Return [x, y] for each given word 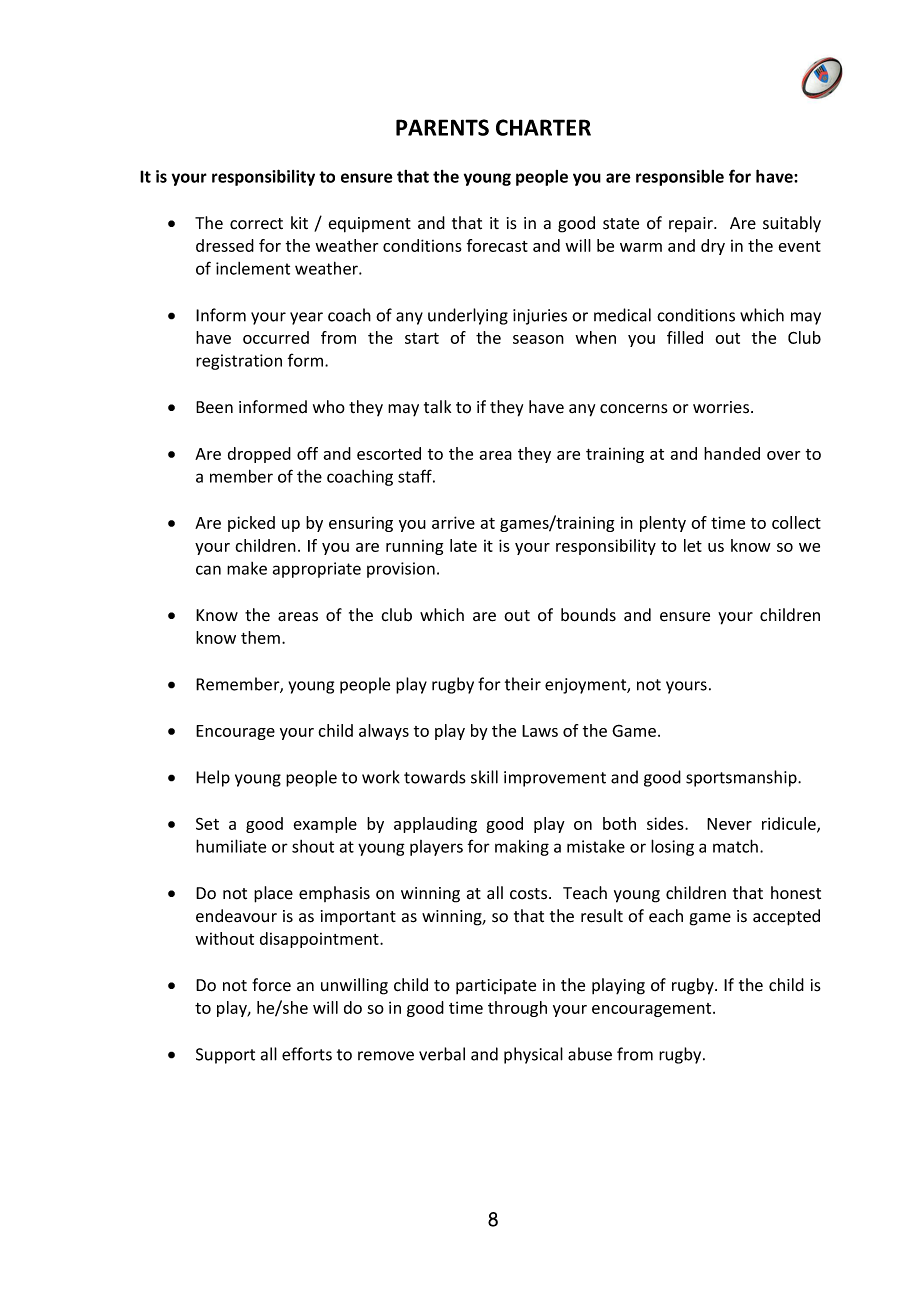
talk [437, 407]
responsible [680, 178]
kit [299, 222]
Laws [540, 731]
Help [213, 778]
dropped [259, 455]
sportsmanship [742, 778]
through [517, 1009]
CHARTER [543, 127]
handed [732, 453]
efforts [307, 1054]
